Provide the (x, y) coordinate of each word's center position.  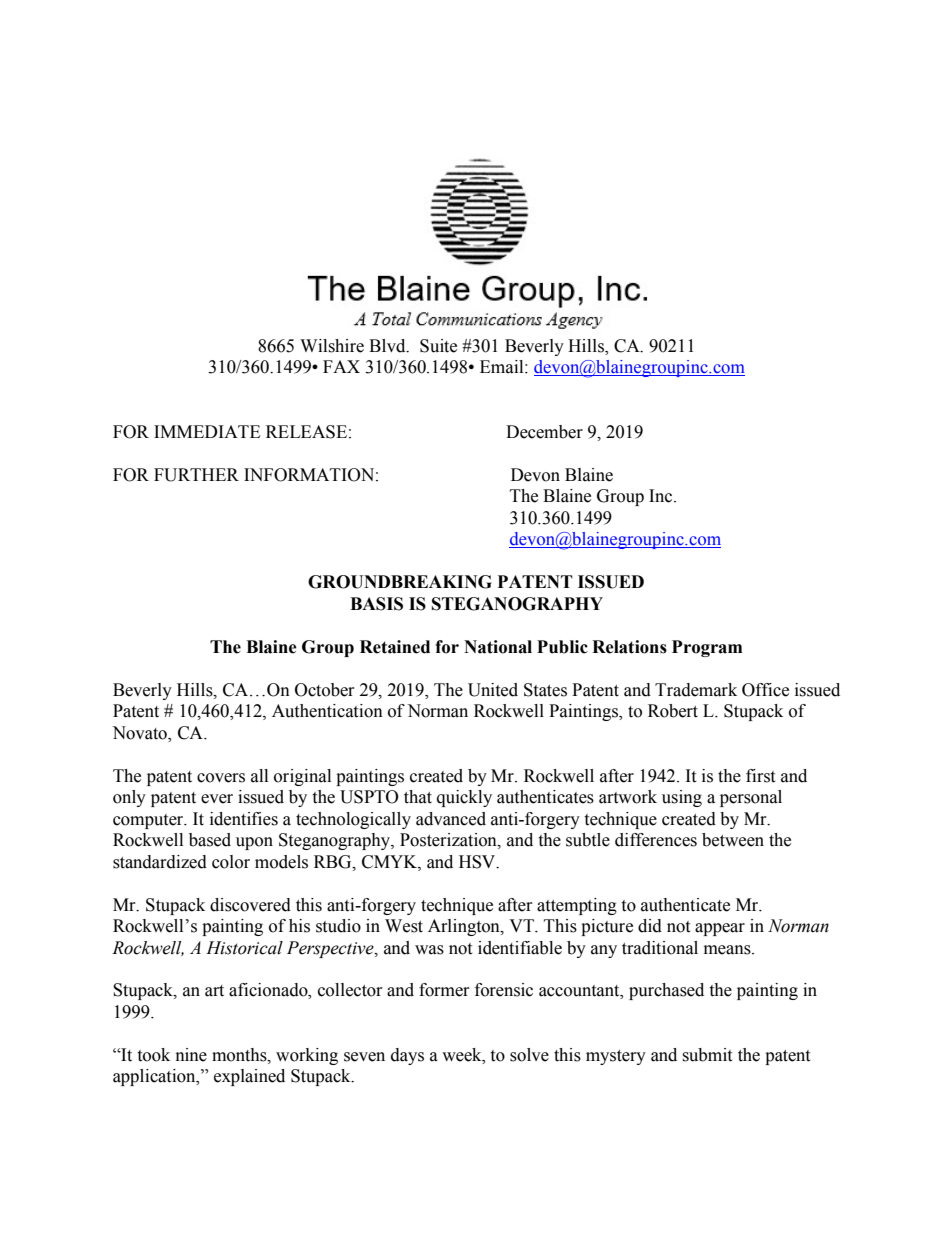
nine (191, 1055)
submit (707, 1055)
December (544, 432)
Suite (438, 346)
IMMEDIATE (207, 431)
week (463, 1055)
